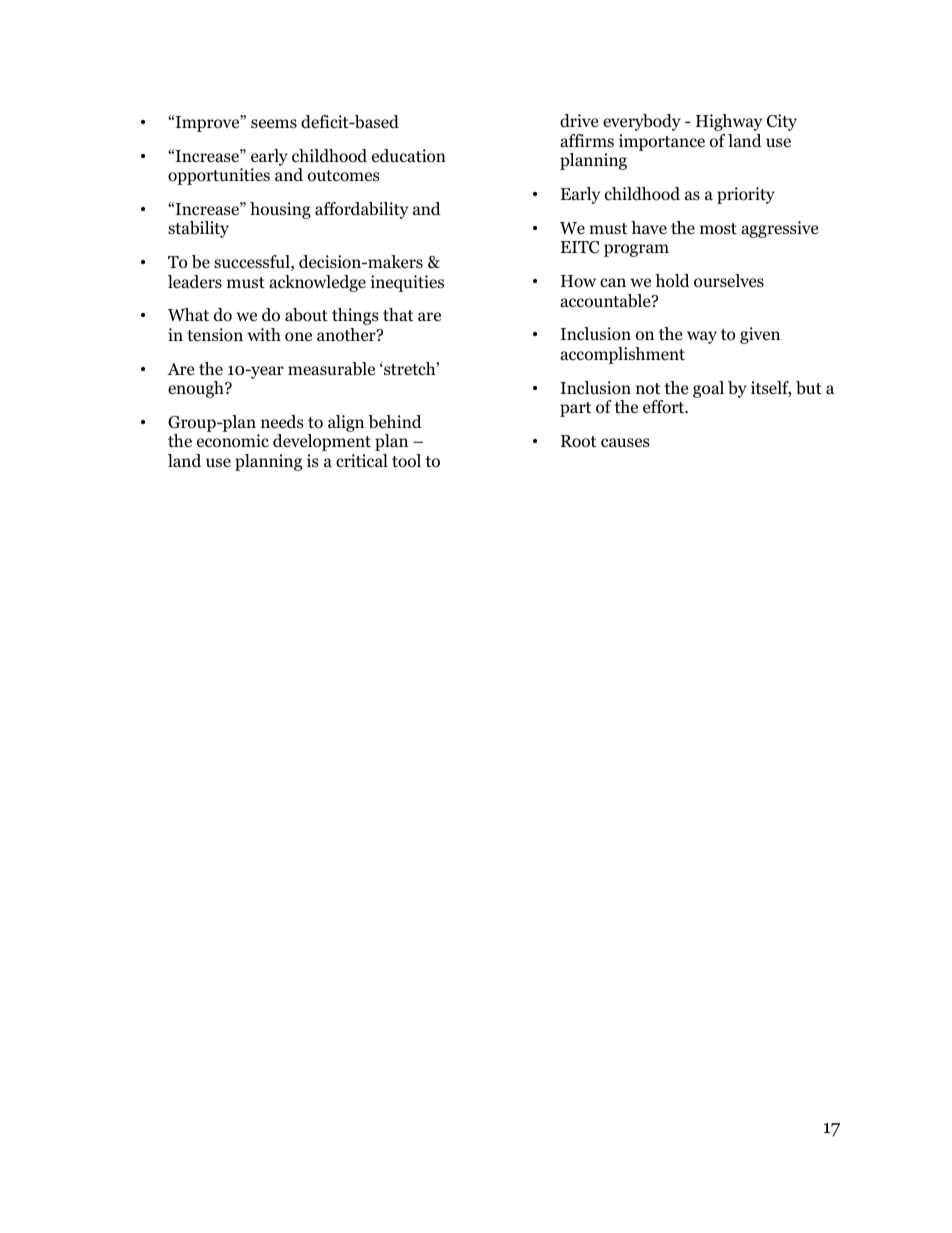 This page has width=952, height=1233. What do you see at coordinates (578, 441) in the page?
I see `Root` at bounding box center [578, 441].
